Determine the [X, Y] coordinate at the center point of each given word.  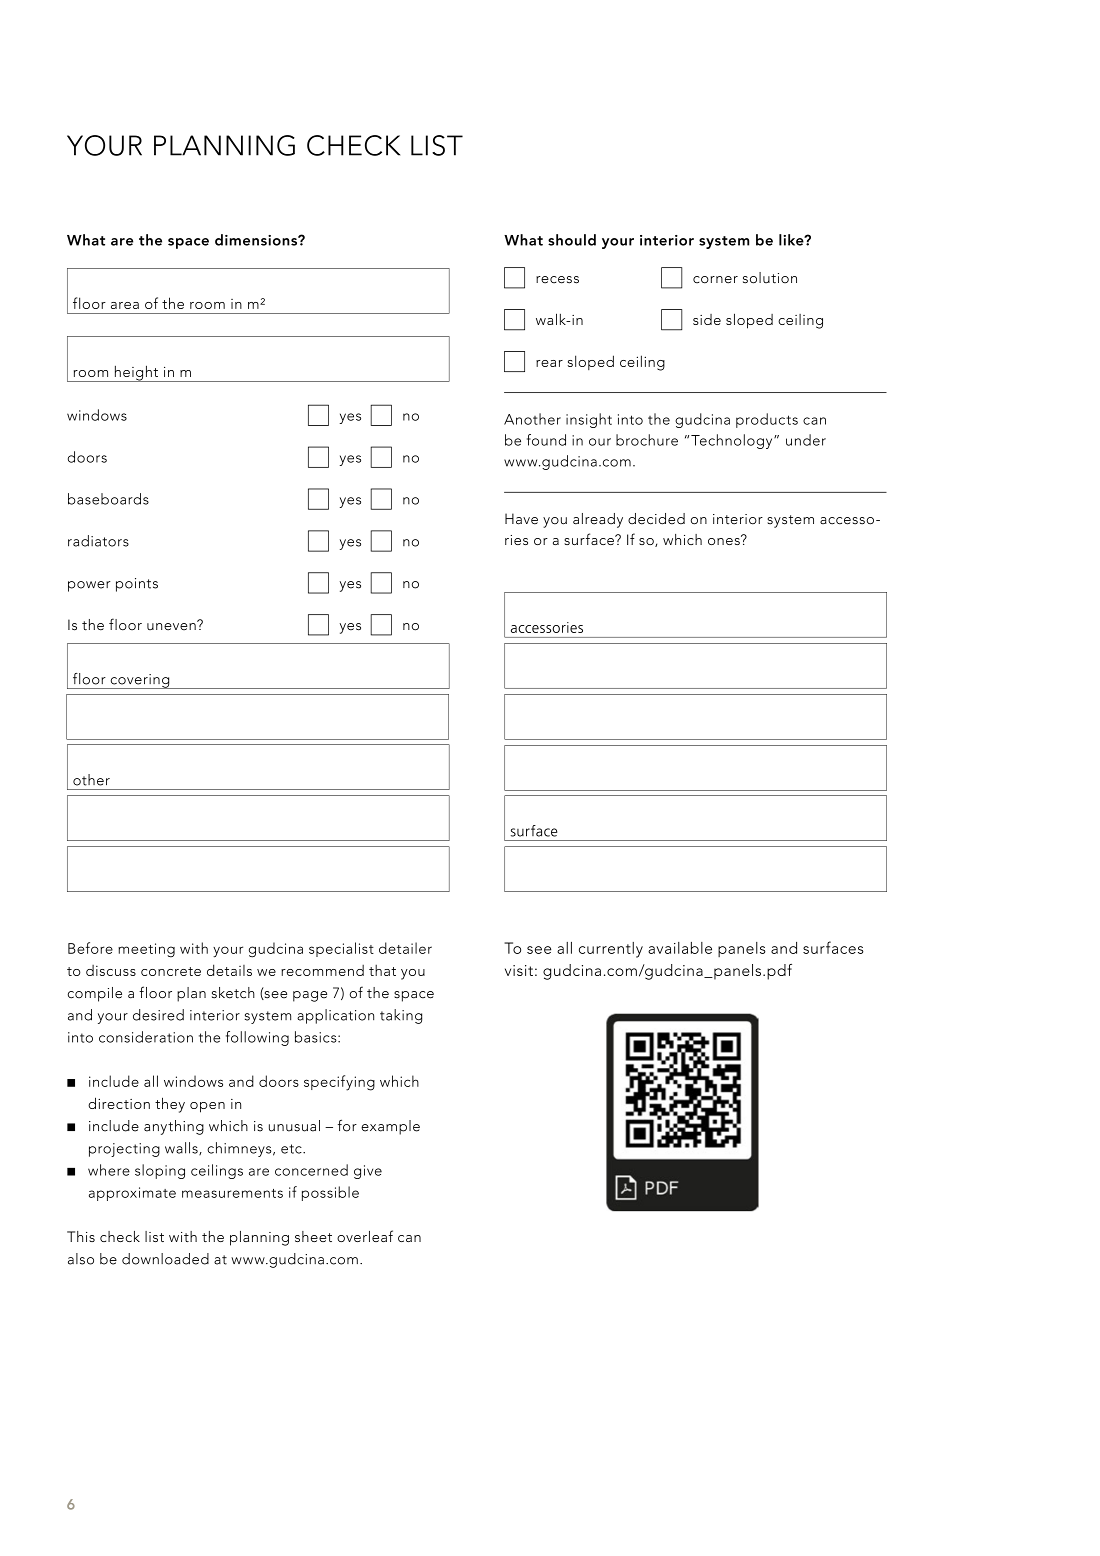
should [572, 240]
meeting [146, 950]
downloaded [165, 1259]
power [89, 586]
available [680, 948]
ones [725, 540]
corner [715, 280]
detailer [405, 948]
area [125, 305]
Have [521, 519]
